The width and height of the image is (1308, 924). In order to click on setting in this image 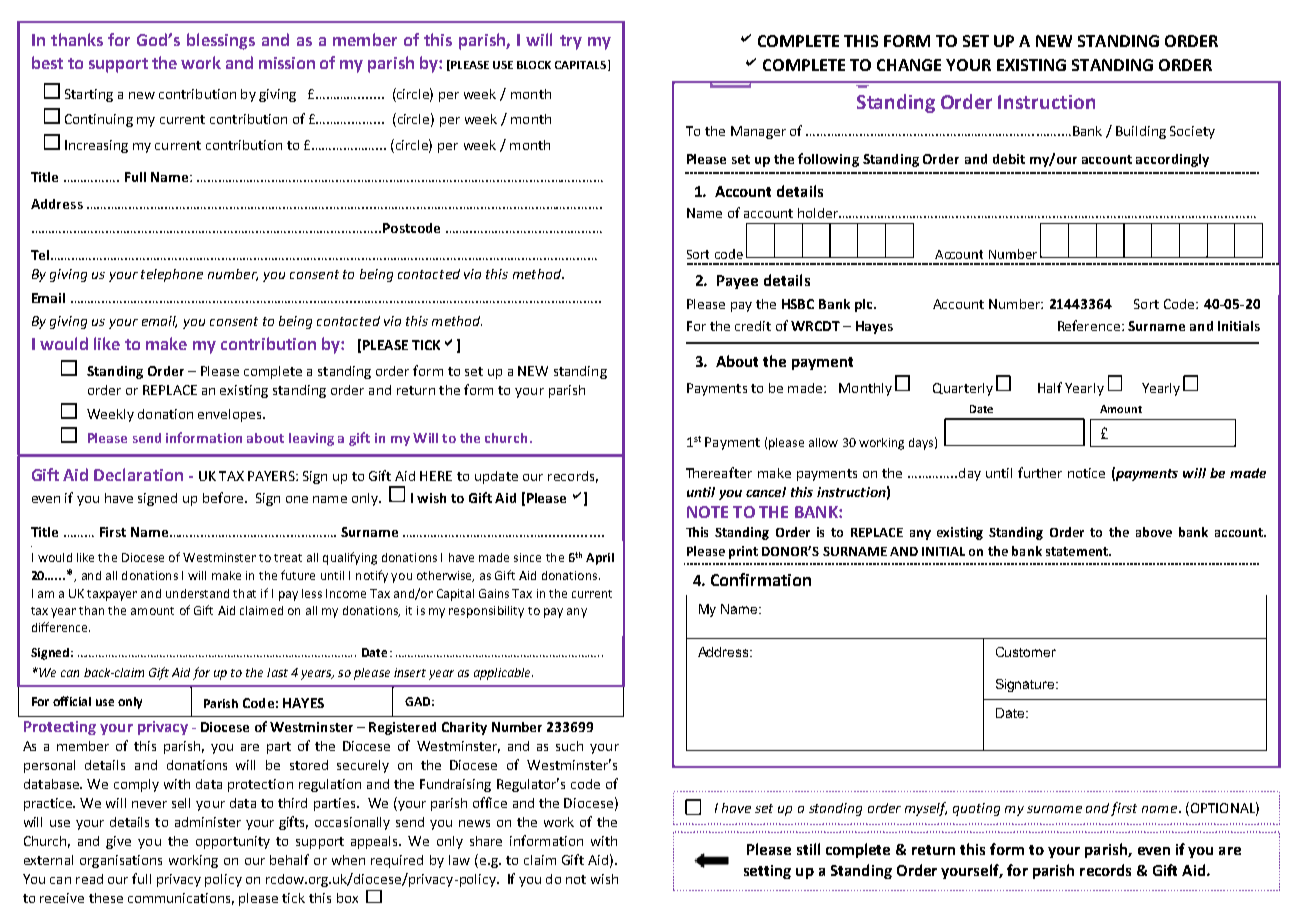, I will do `click(767, 872)`.
